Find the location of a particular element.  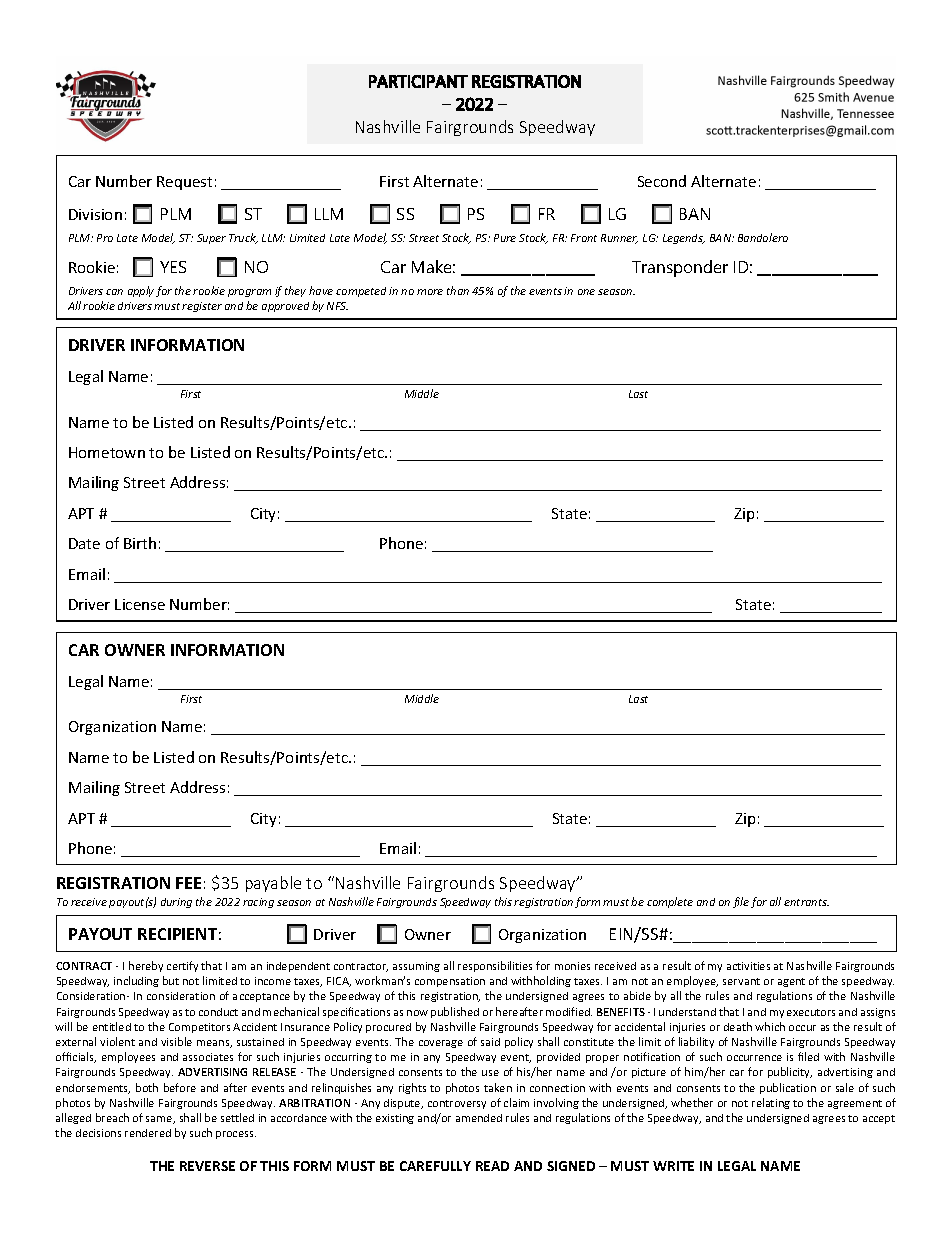

amended is located at coordinates (479, 1118).
